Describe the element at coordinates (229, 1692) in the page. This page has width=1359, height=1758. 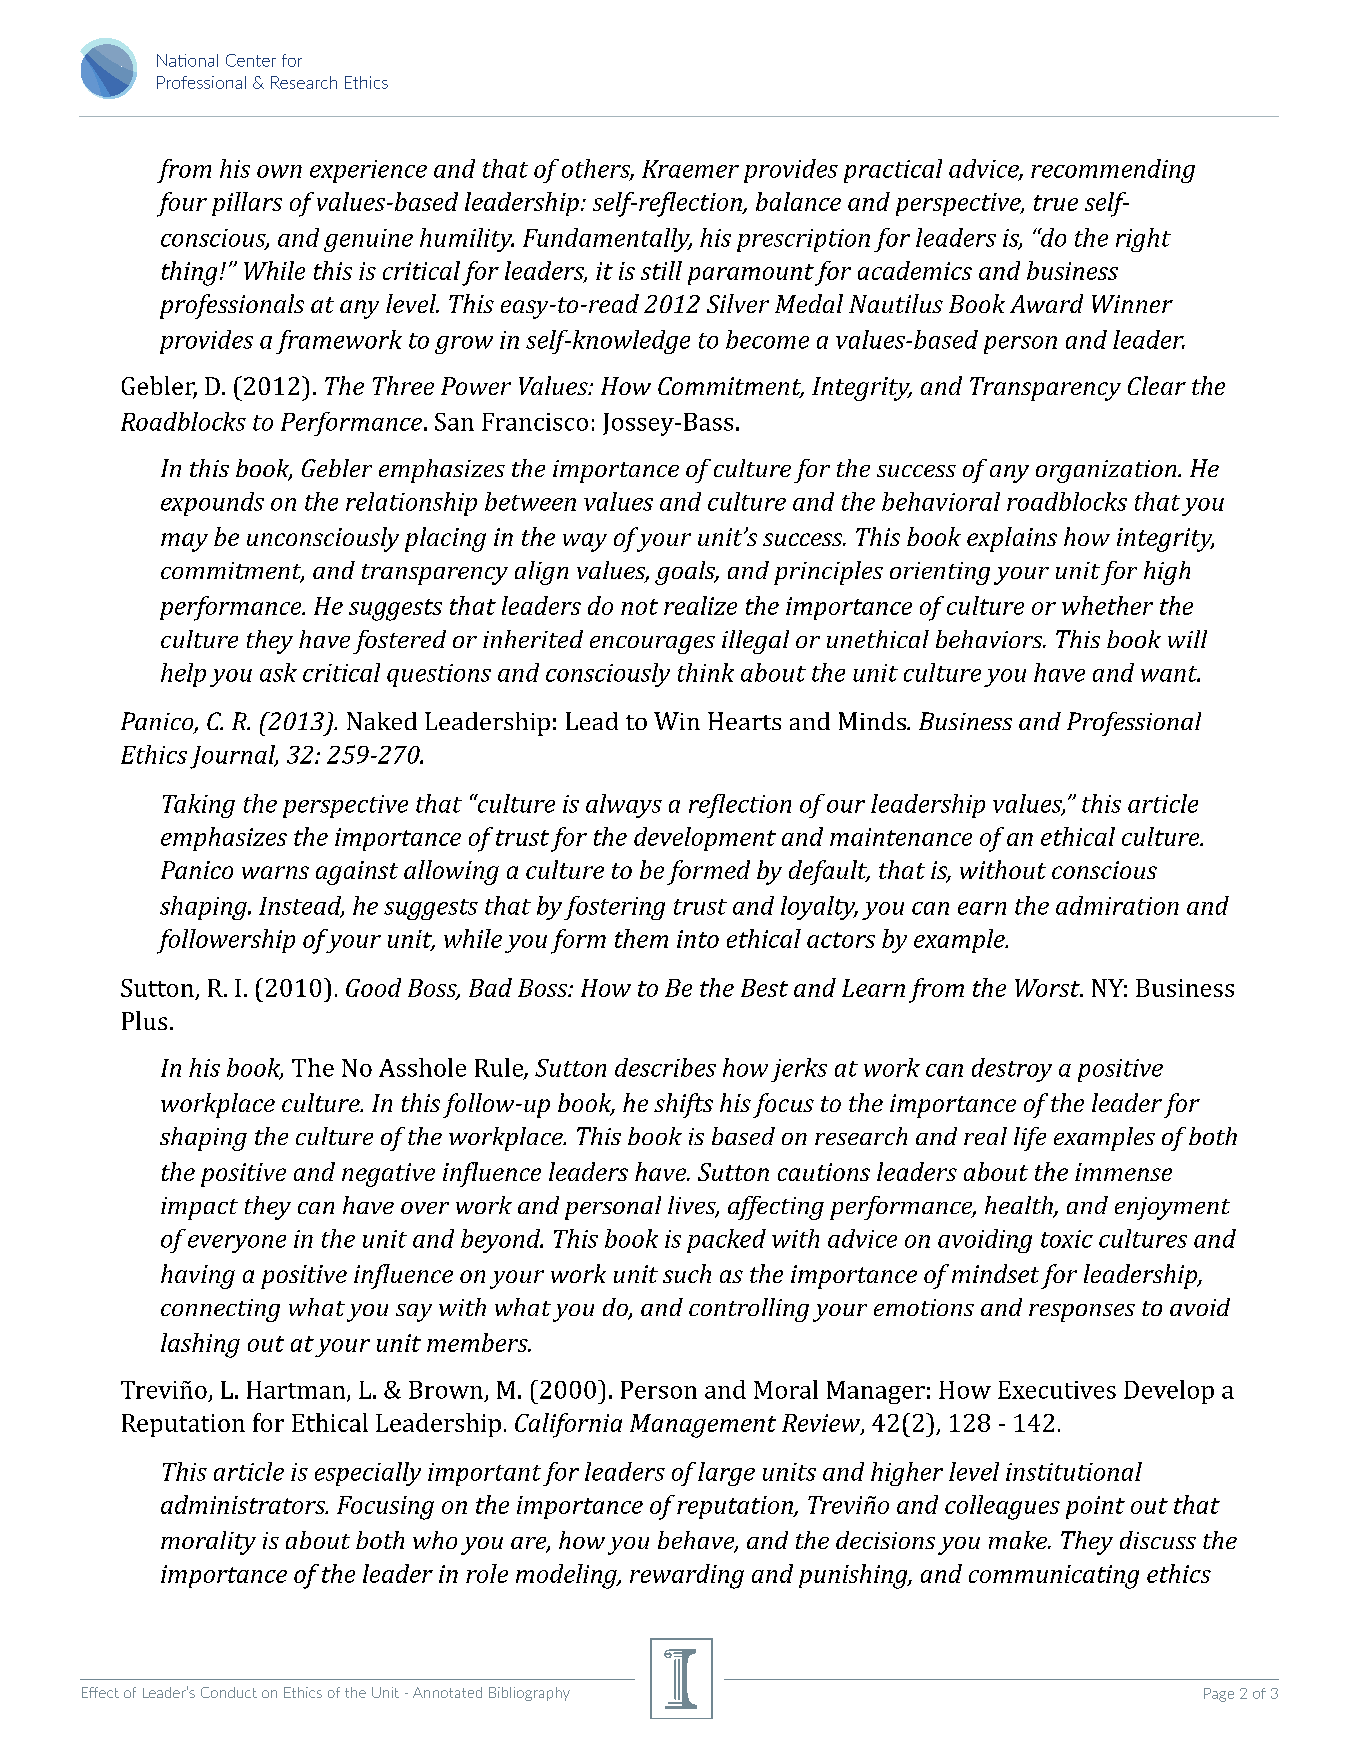
I see `Conduct` at that location.
